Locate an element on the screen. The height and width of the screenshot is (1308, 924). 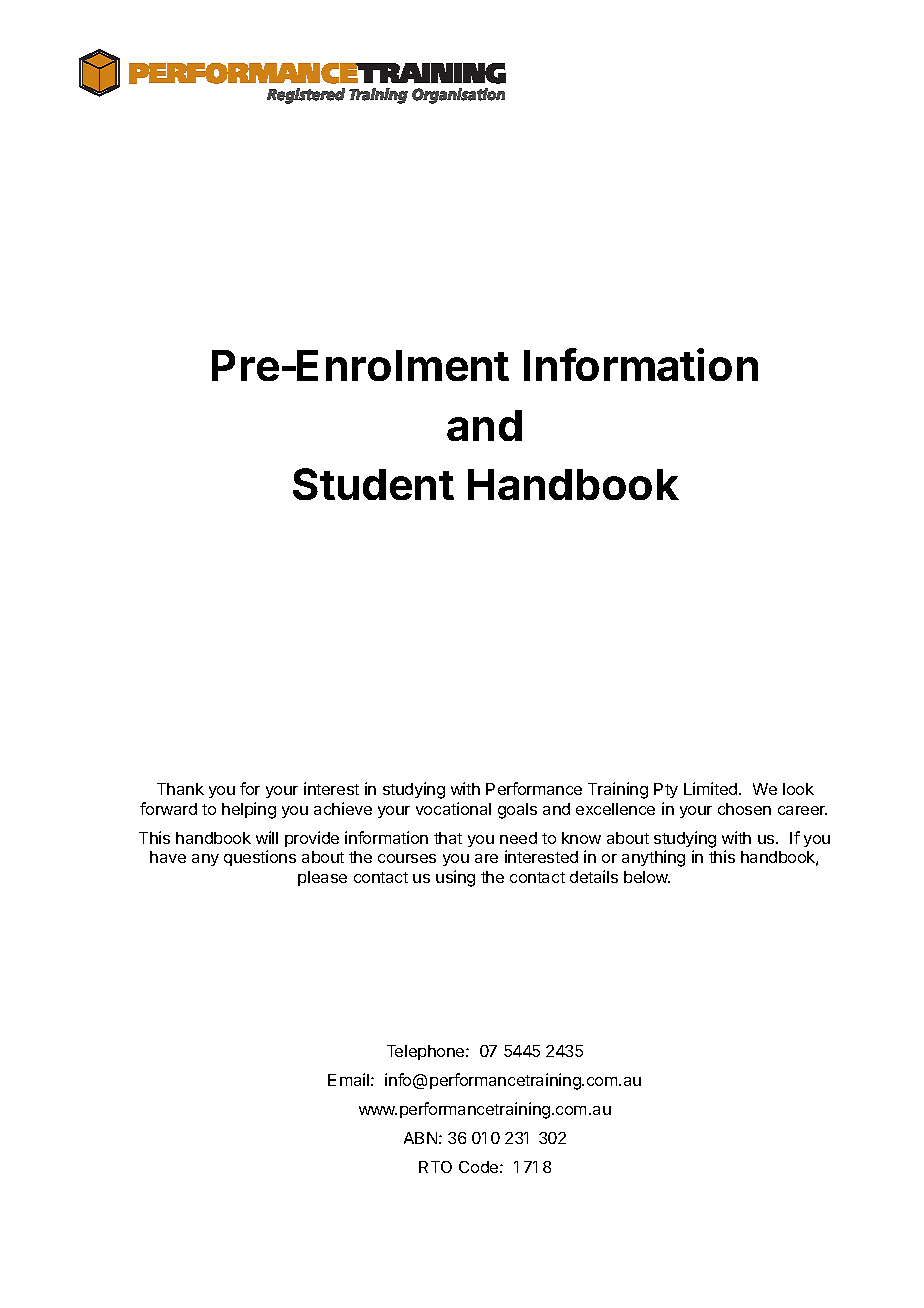
below is located at coordinates (647, 877).
